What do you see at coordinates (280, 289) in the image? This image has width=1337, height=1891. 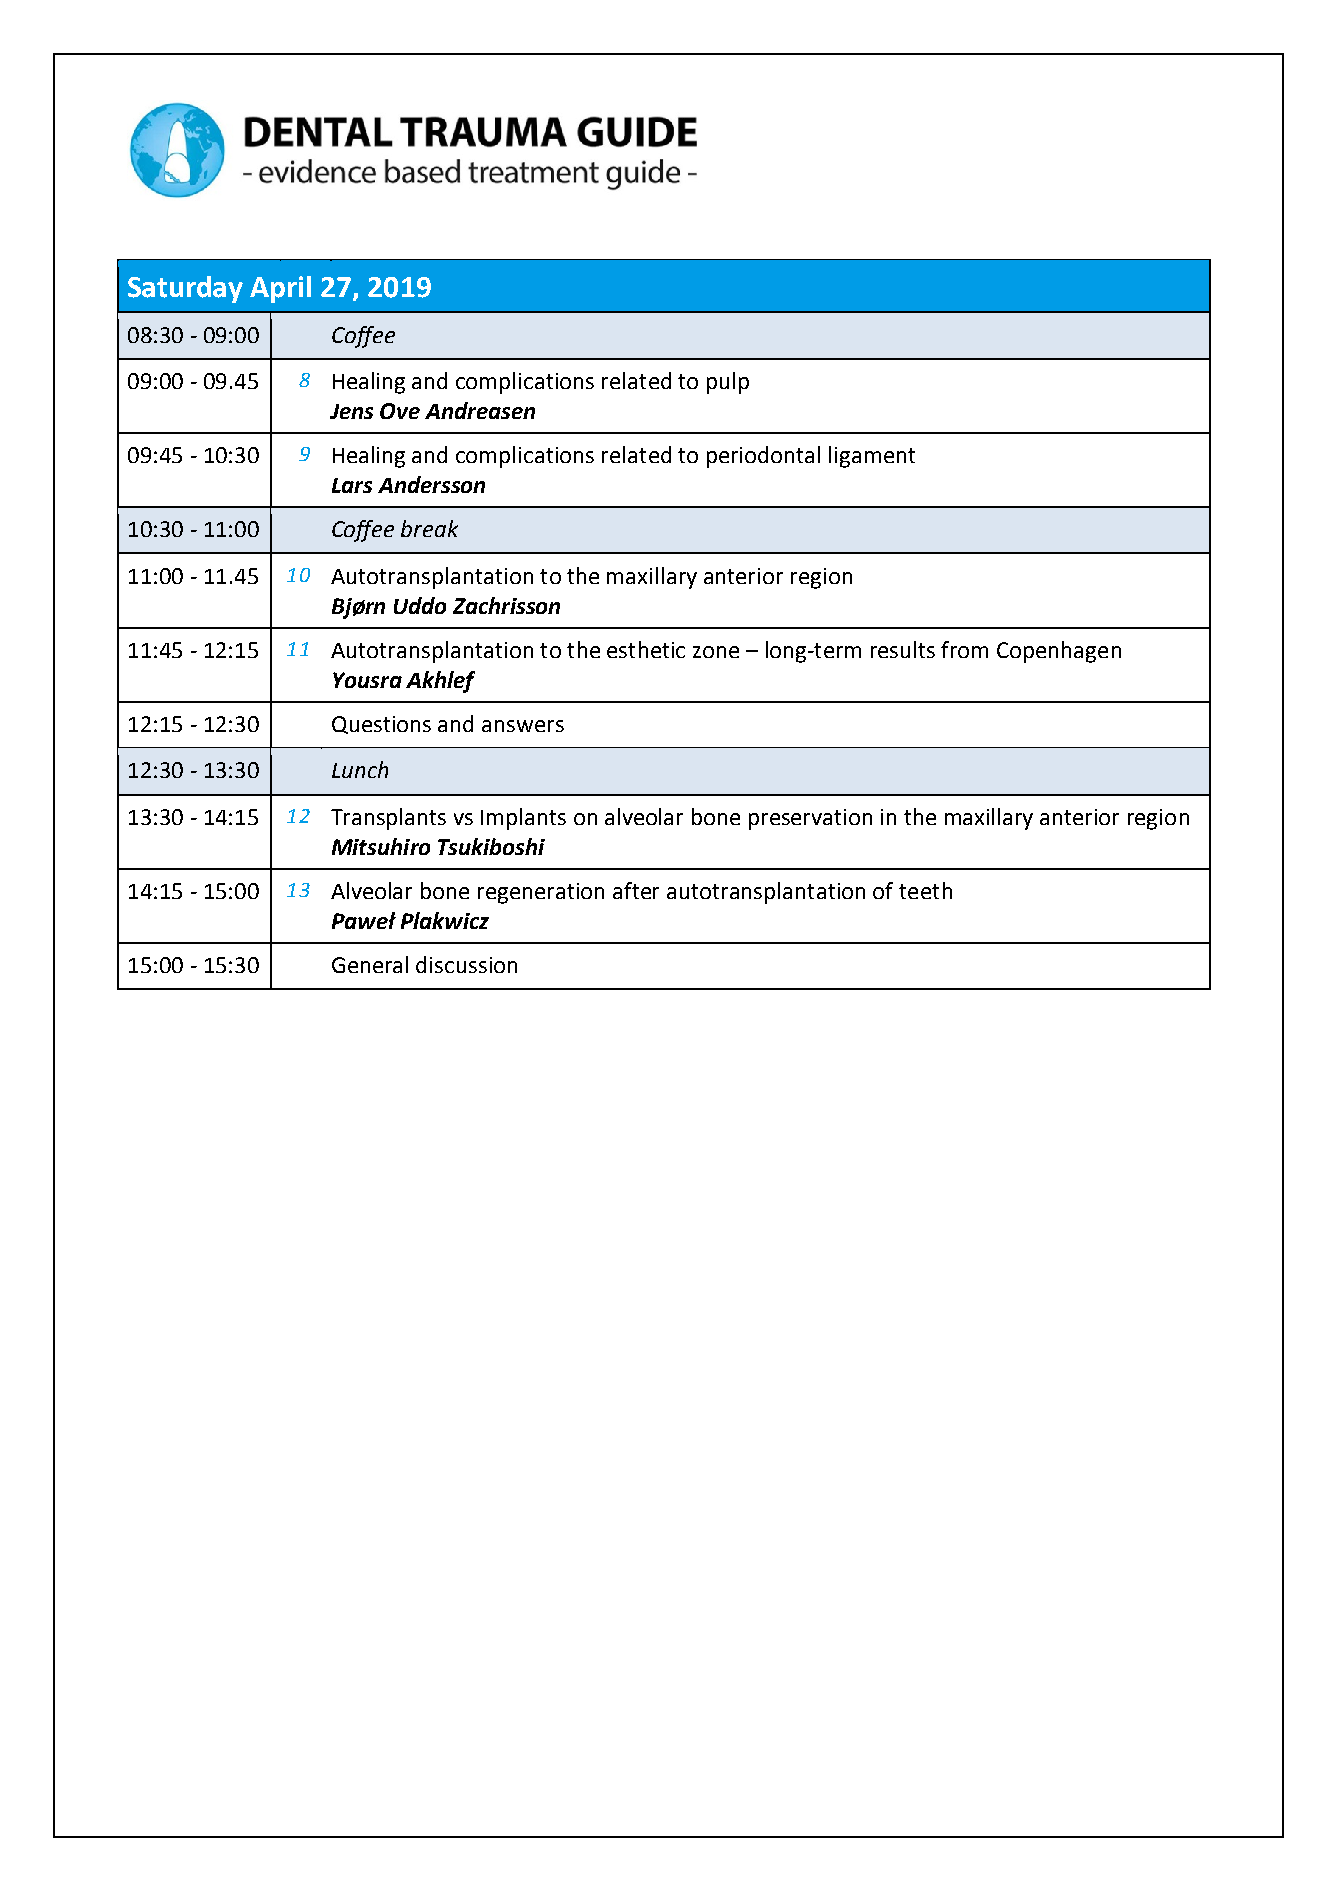 I see `April` at bounding box center [280, 289].
